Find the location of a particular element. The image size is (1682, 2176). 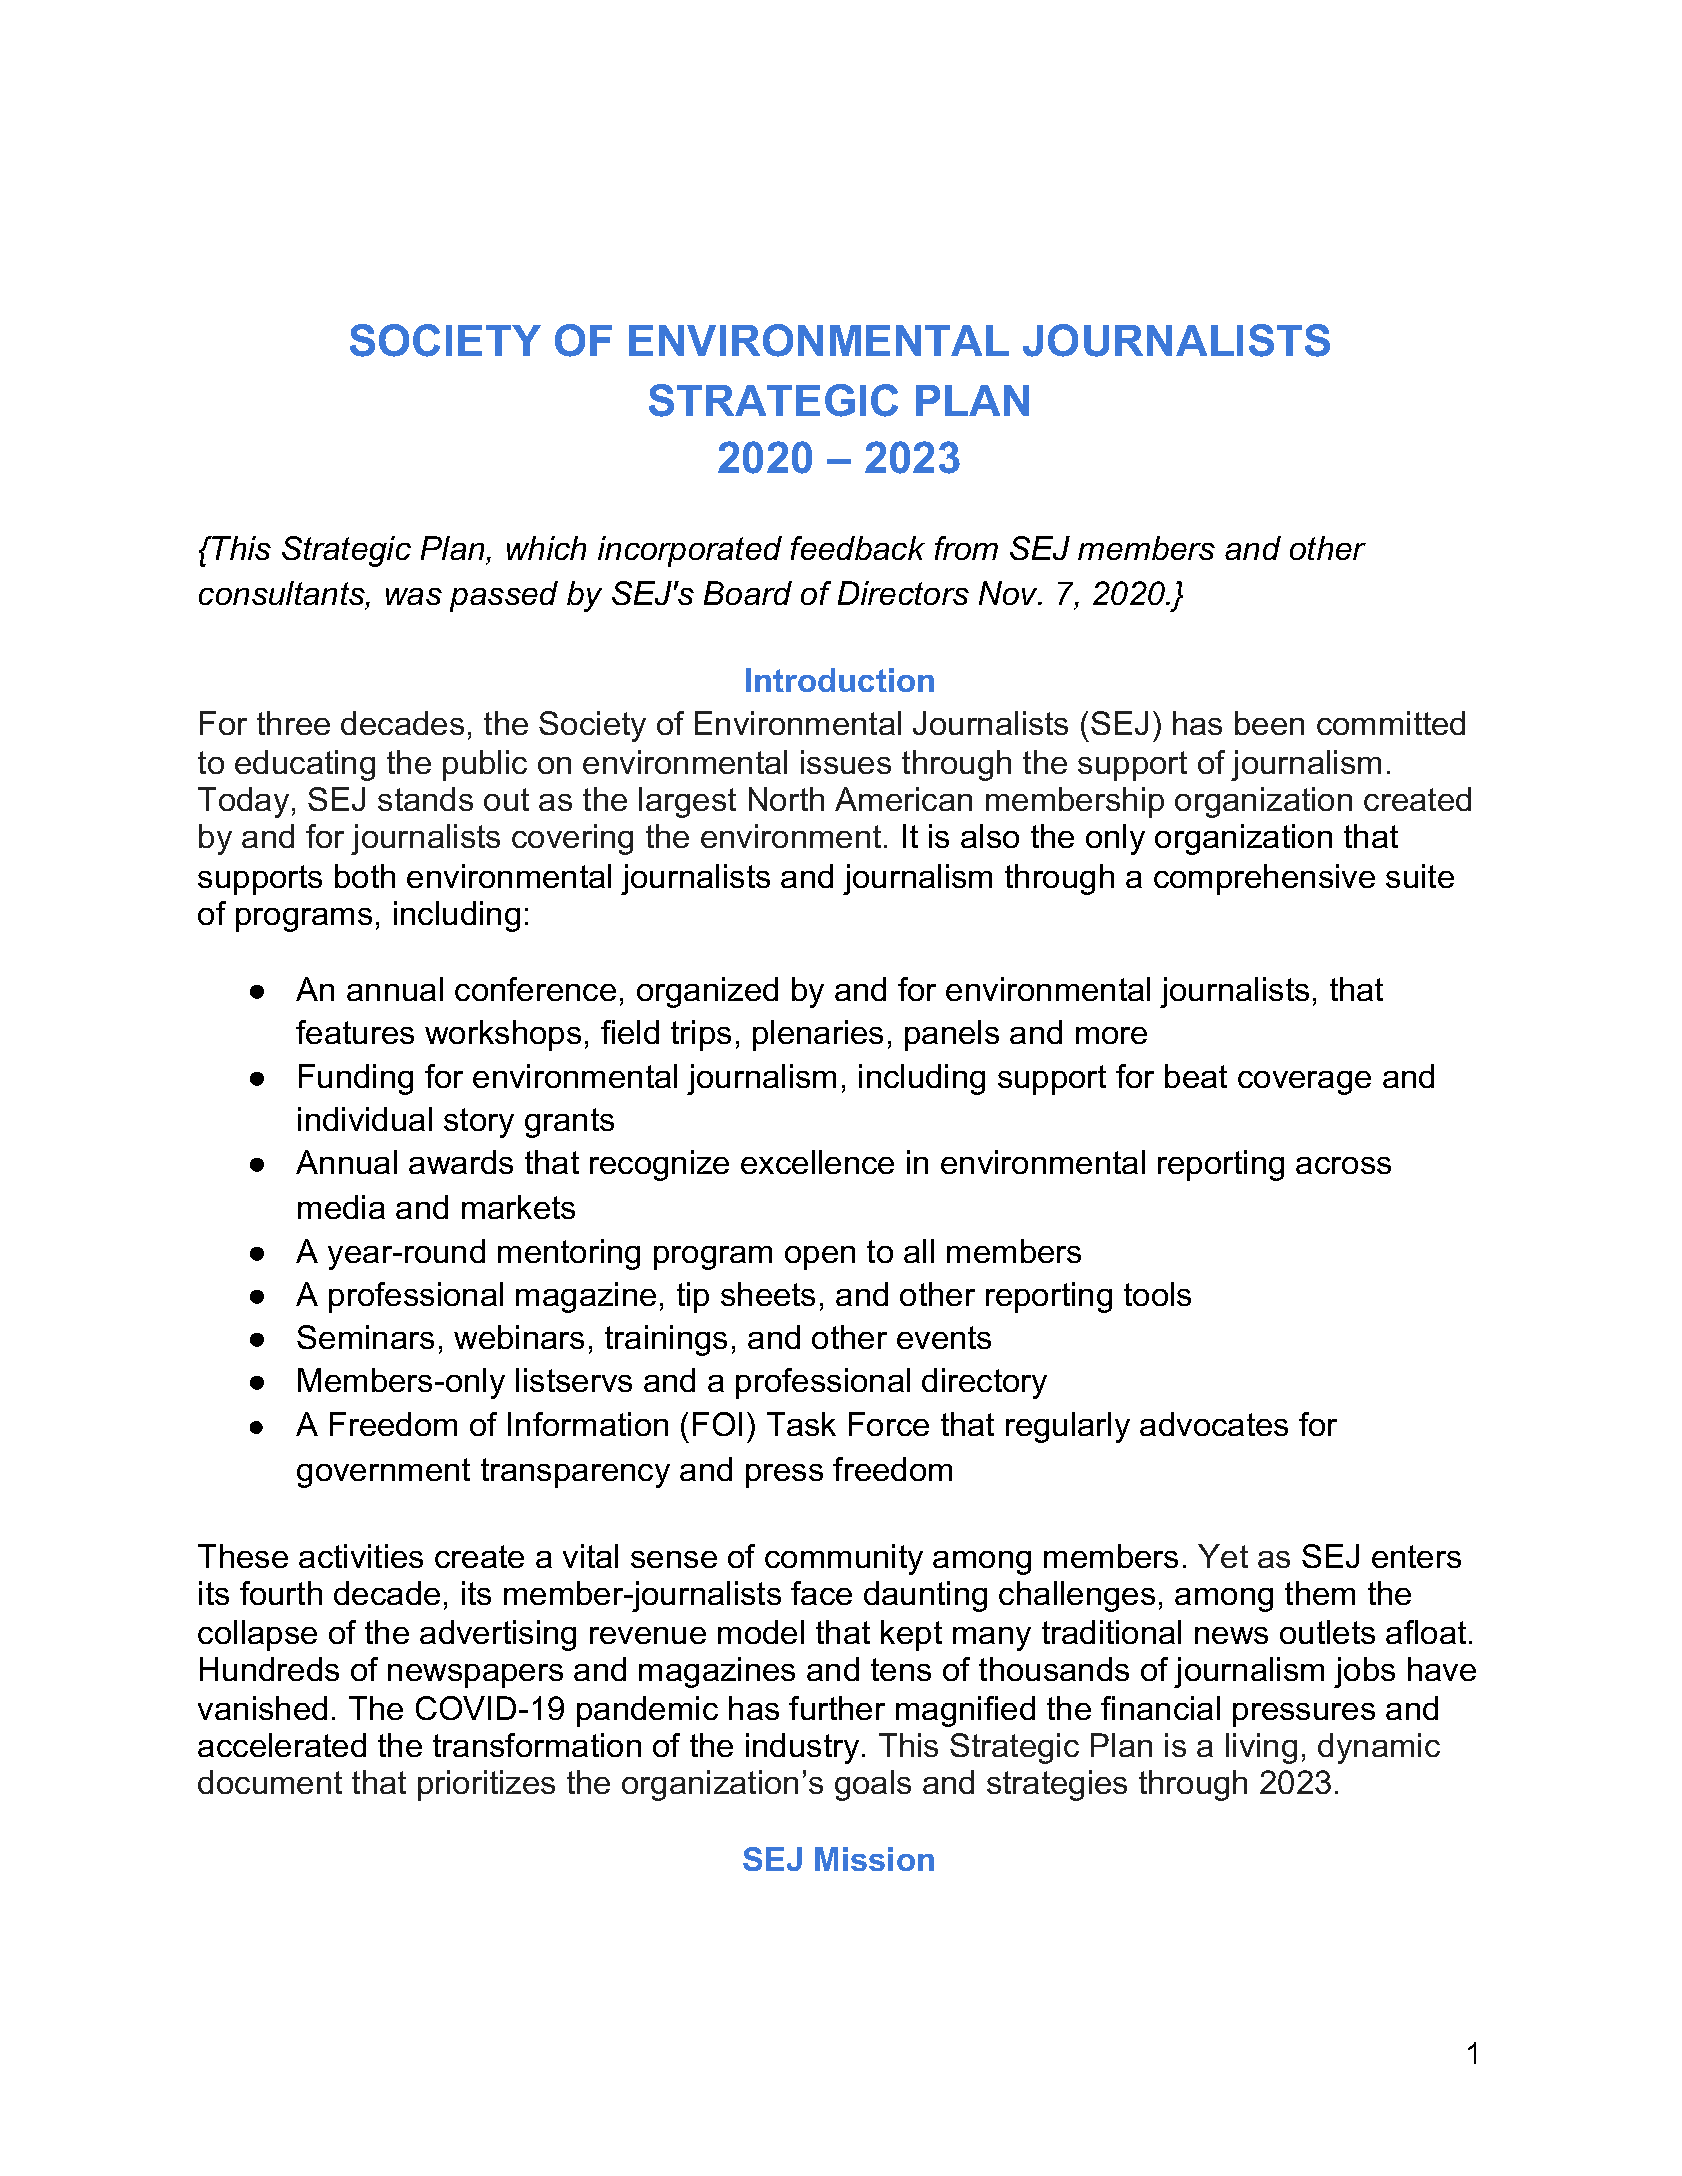

prioritizes is located at coordinates (486, 1785).
